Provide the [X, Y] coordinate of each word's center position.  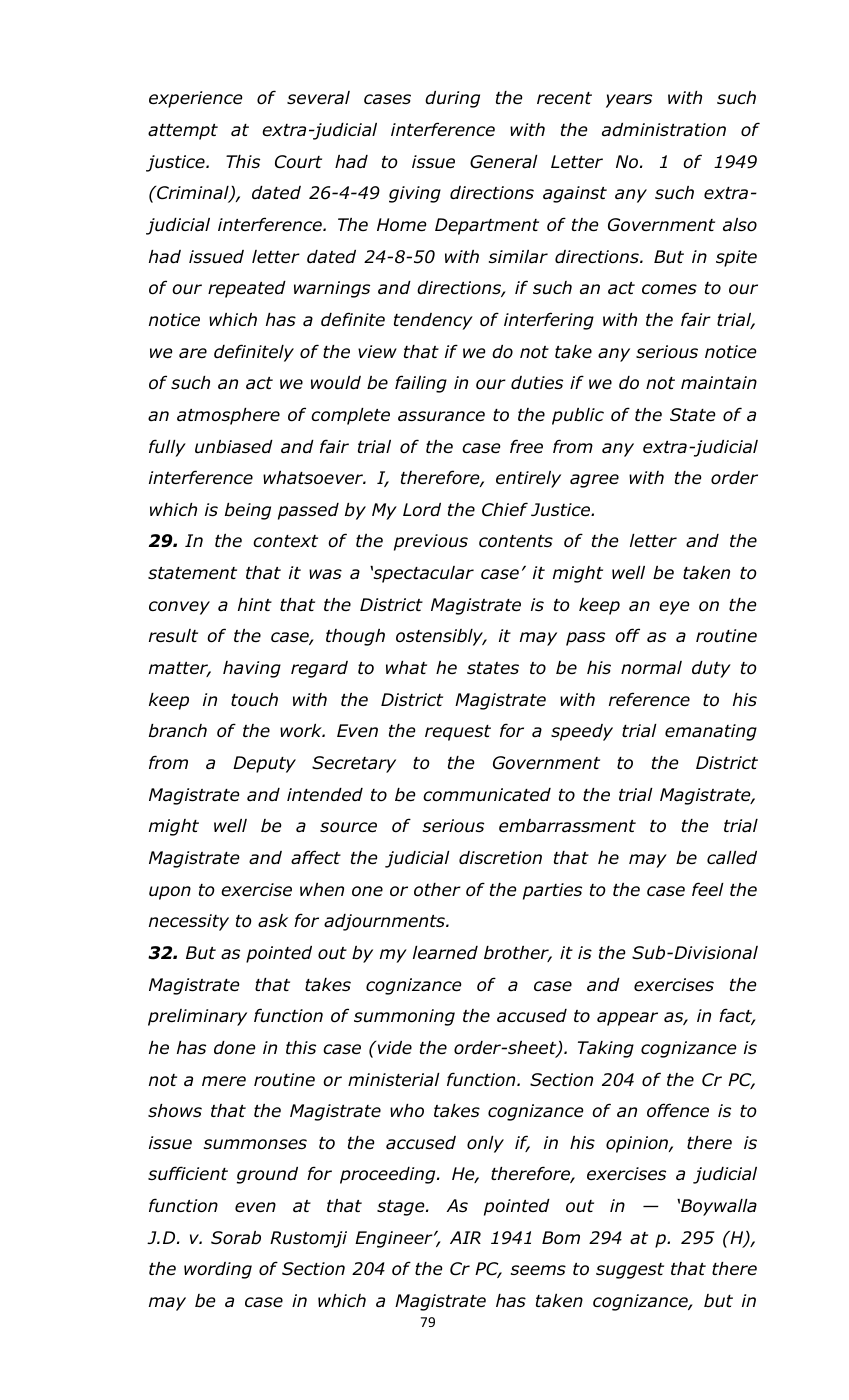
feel [708, 889]
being [248, 511]
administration [664, 130]
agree [594, 481]
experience [196, 99]
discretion [500, 858]
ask [273, 921]
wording [218, 1270]
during [452, 99]
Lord [422, 510]
